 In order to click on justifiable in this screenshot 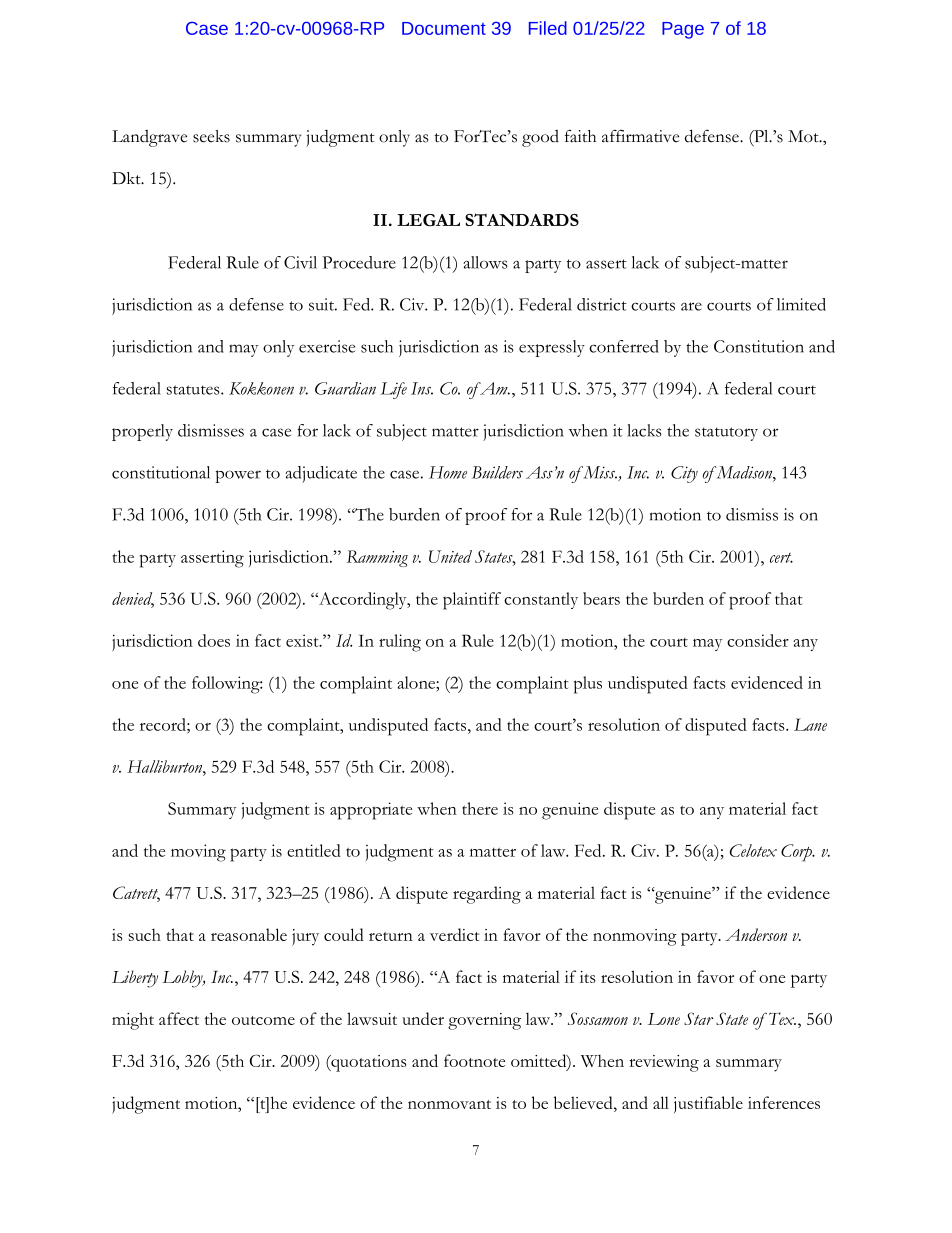, I will do `click(708, 1104)`.
